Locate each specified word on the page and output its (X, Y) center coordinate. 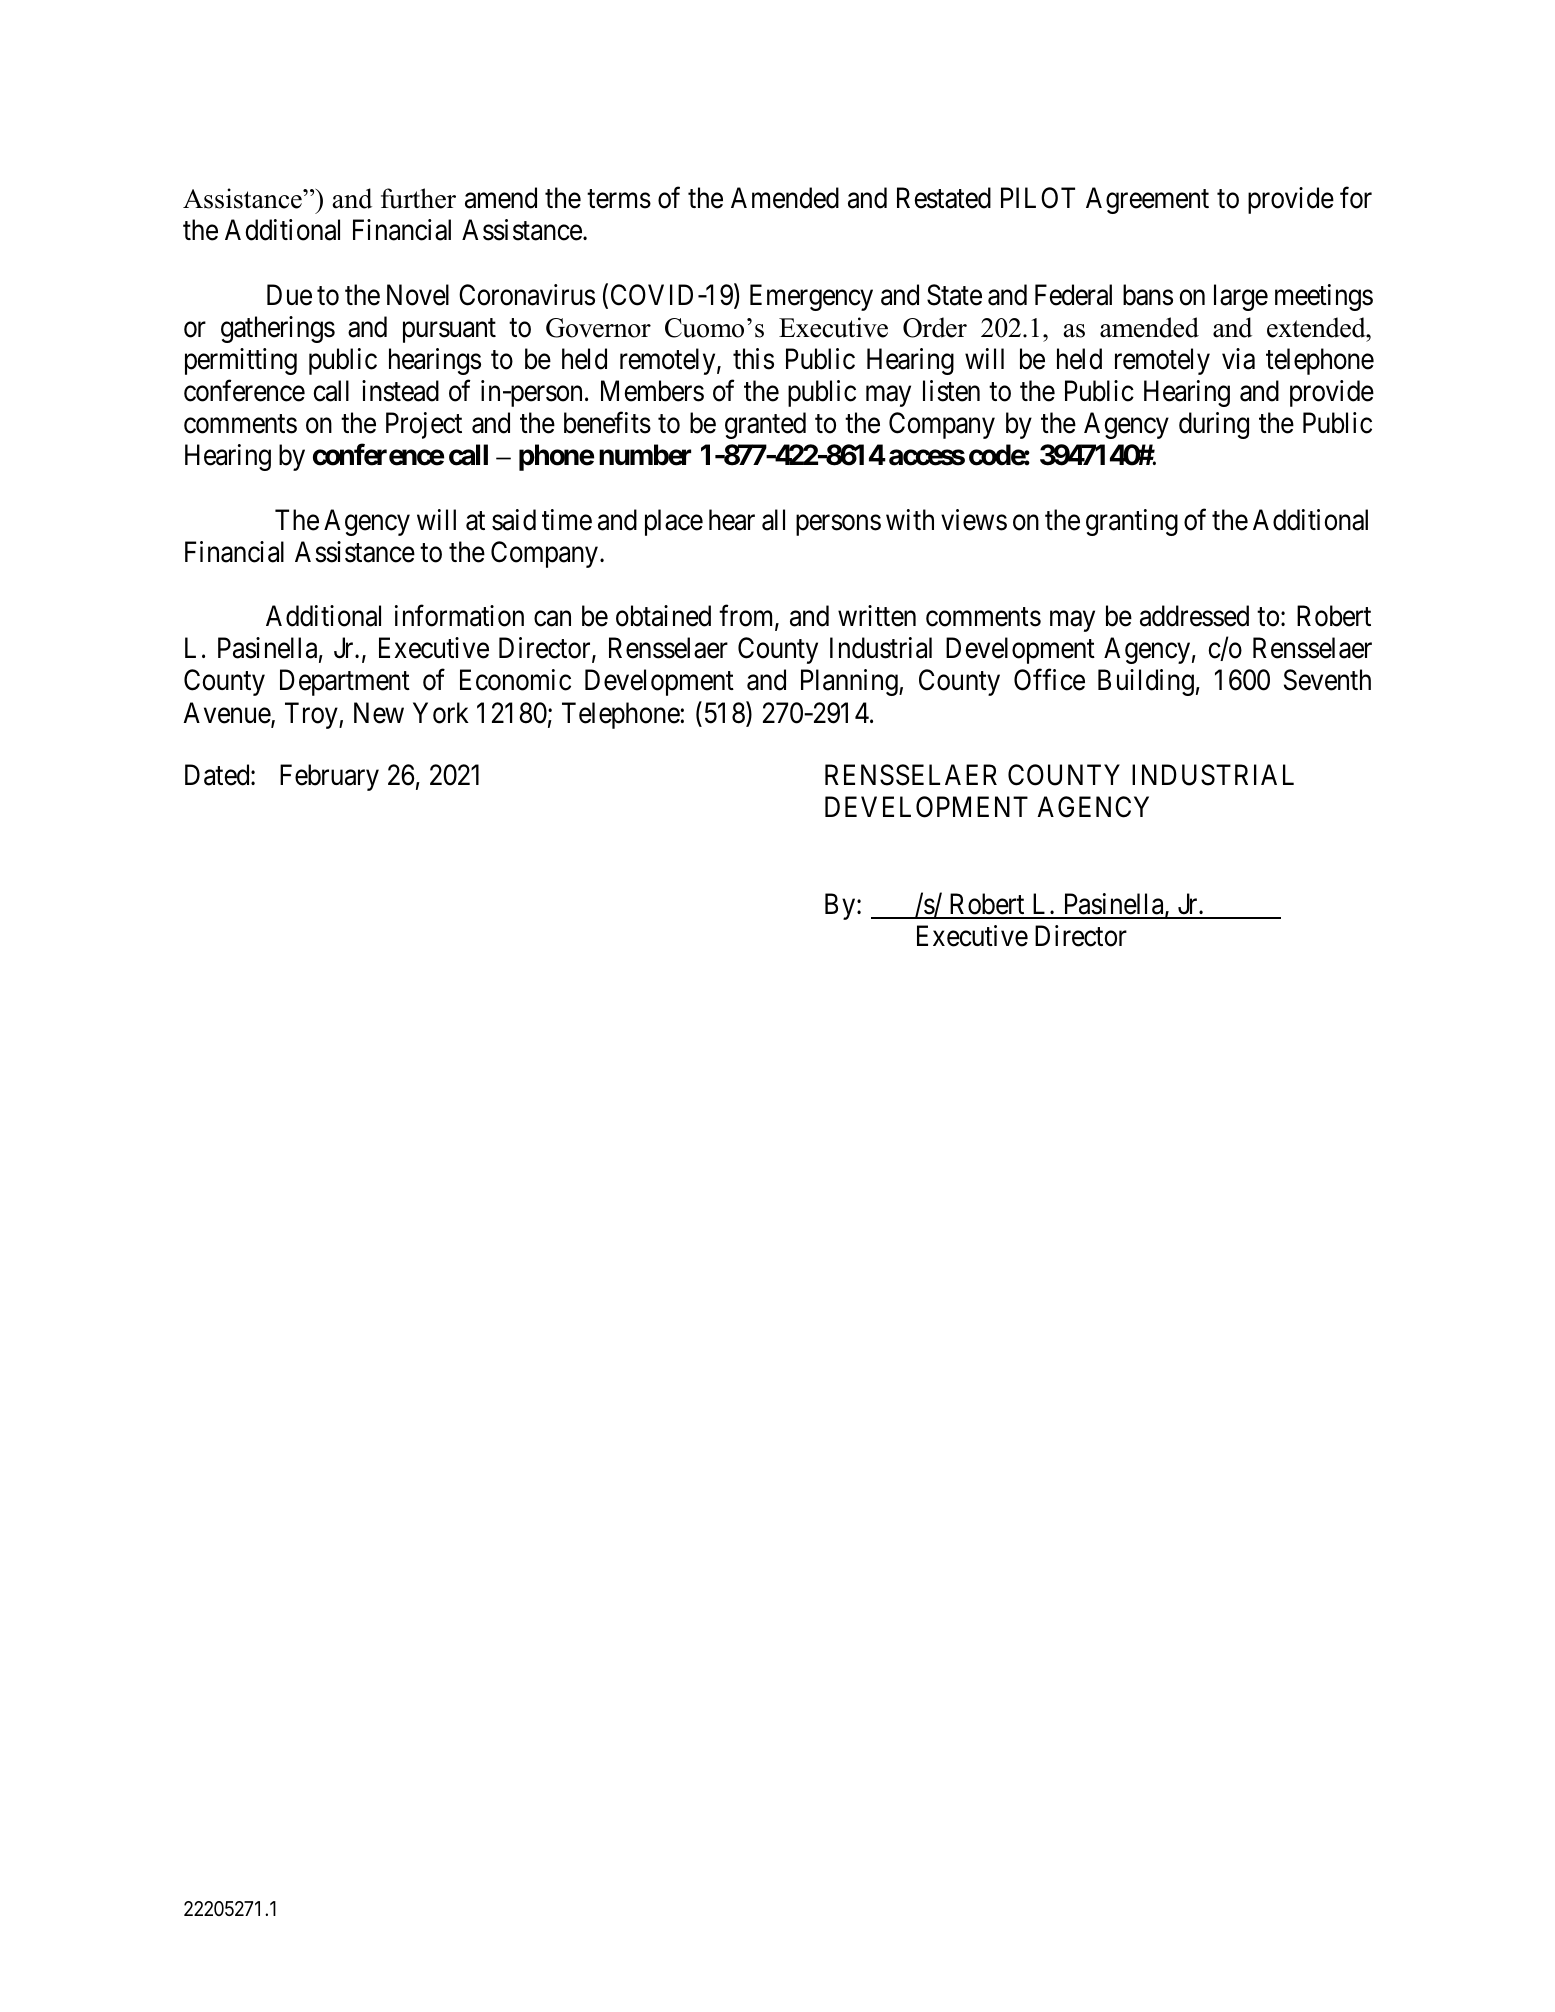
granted (765, 425)
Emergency (811, 297)
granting (1132, 522)
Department (345, 683)
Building (1146, 682)
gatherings (278, 329)
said (514, 520)
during (1214, 425)
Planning (850, 682)
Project (424, 425)
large (1241, 297)
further (418, 198)
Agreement (1147, 201)
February (329, 777)
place (674, 522)
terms (619, 199)
